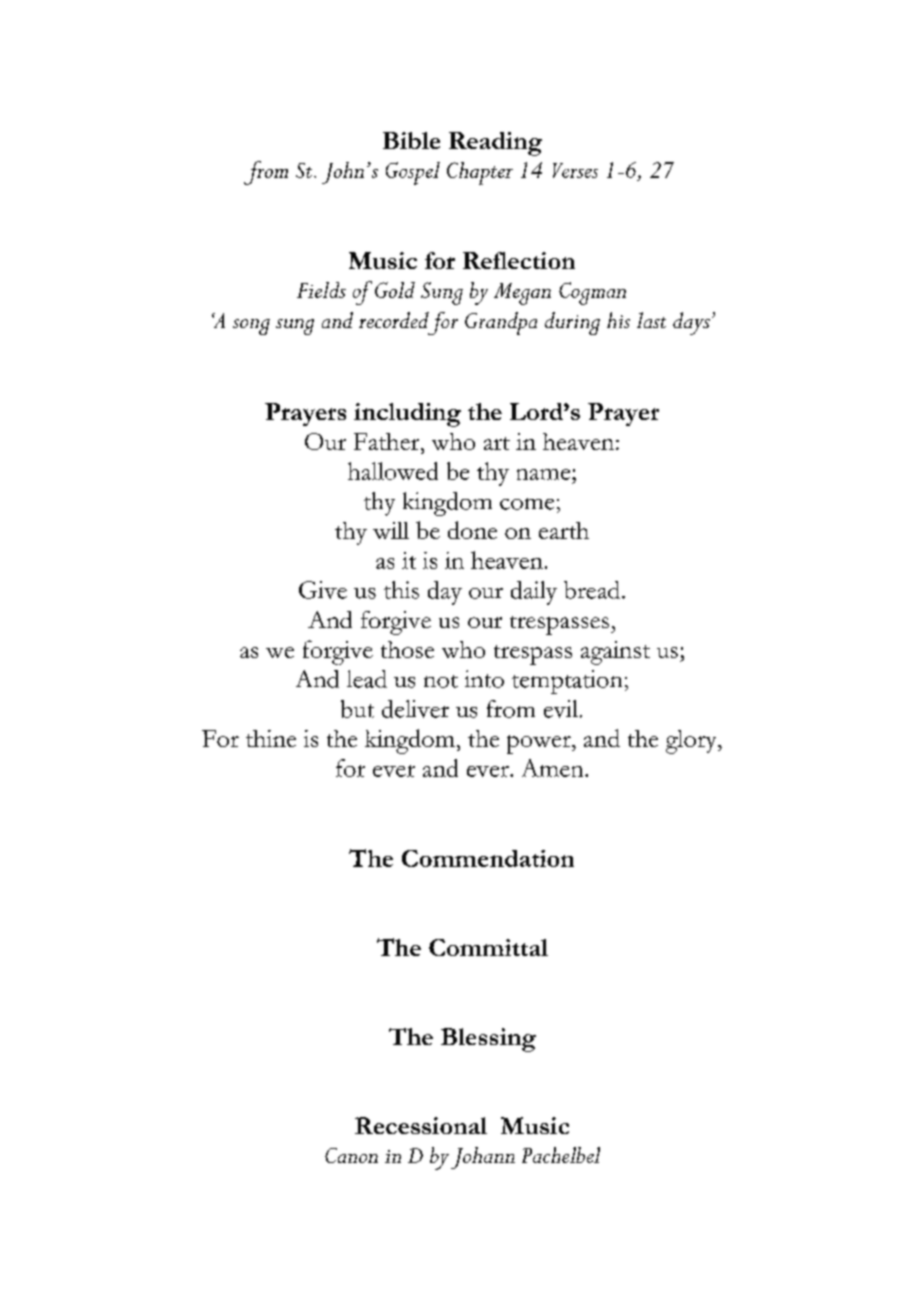  Describe the element at coordinates (351, 1155) in the image. I see `Canon` at that location.
